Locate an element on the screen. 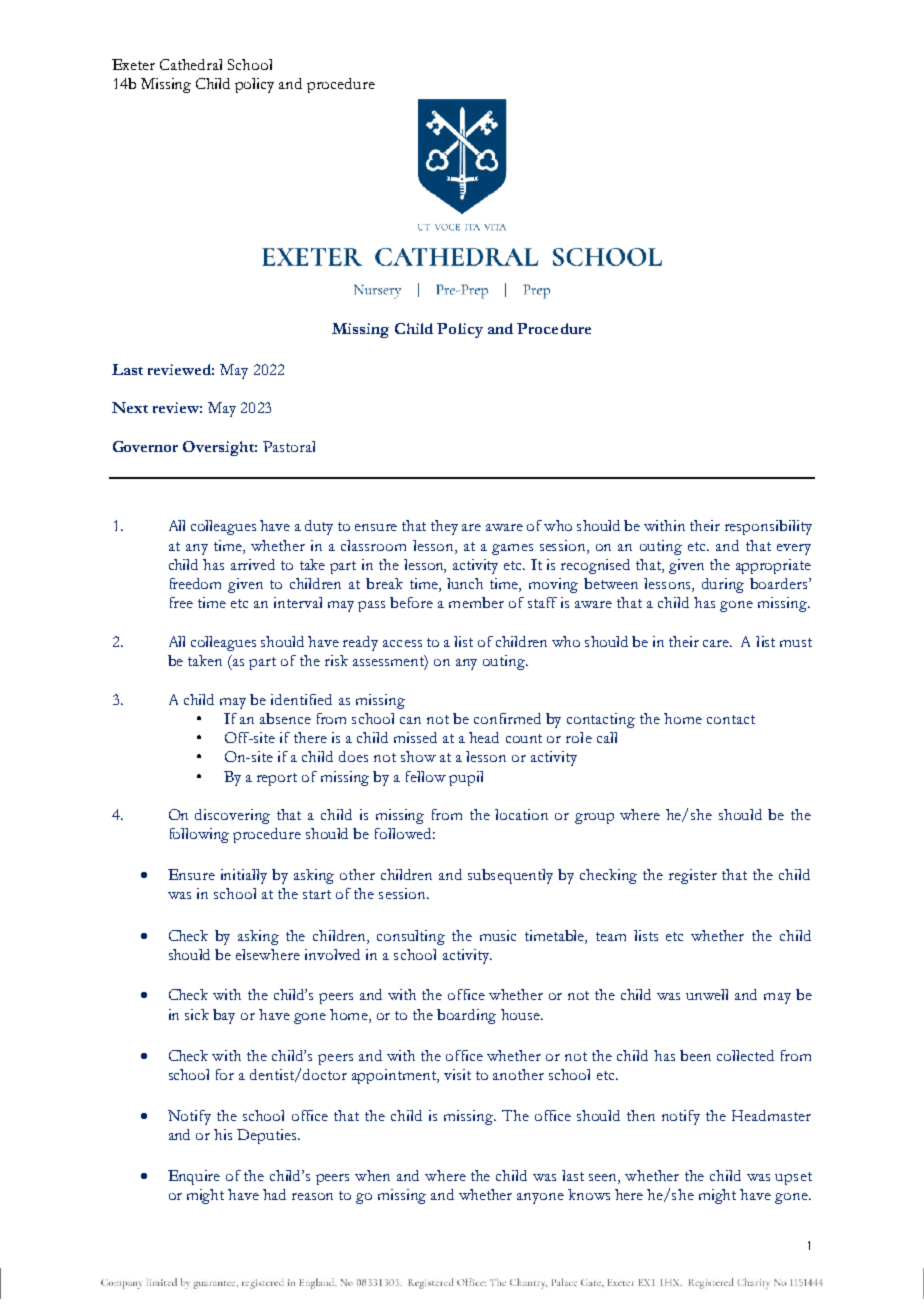  anyone is located at coordinates (540, 1198).
